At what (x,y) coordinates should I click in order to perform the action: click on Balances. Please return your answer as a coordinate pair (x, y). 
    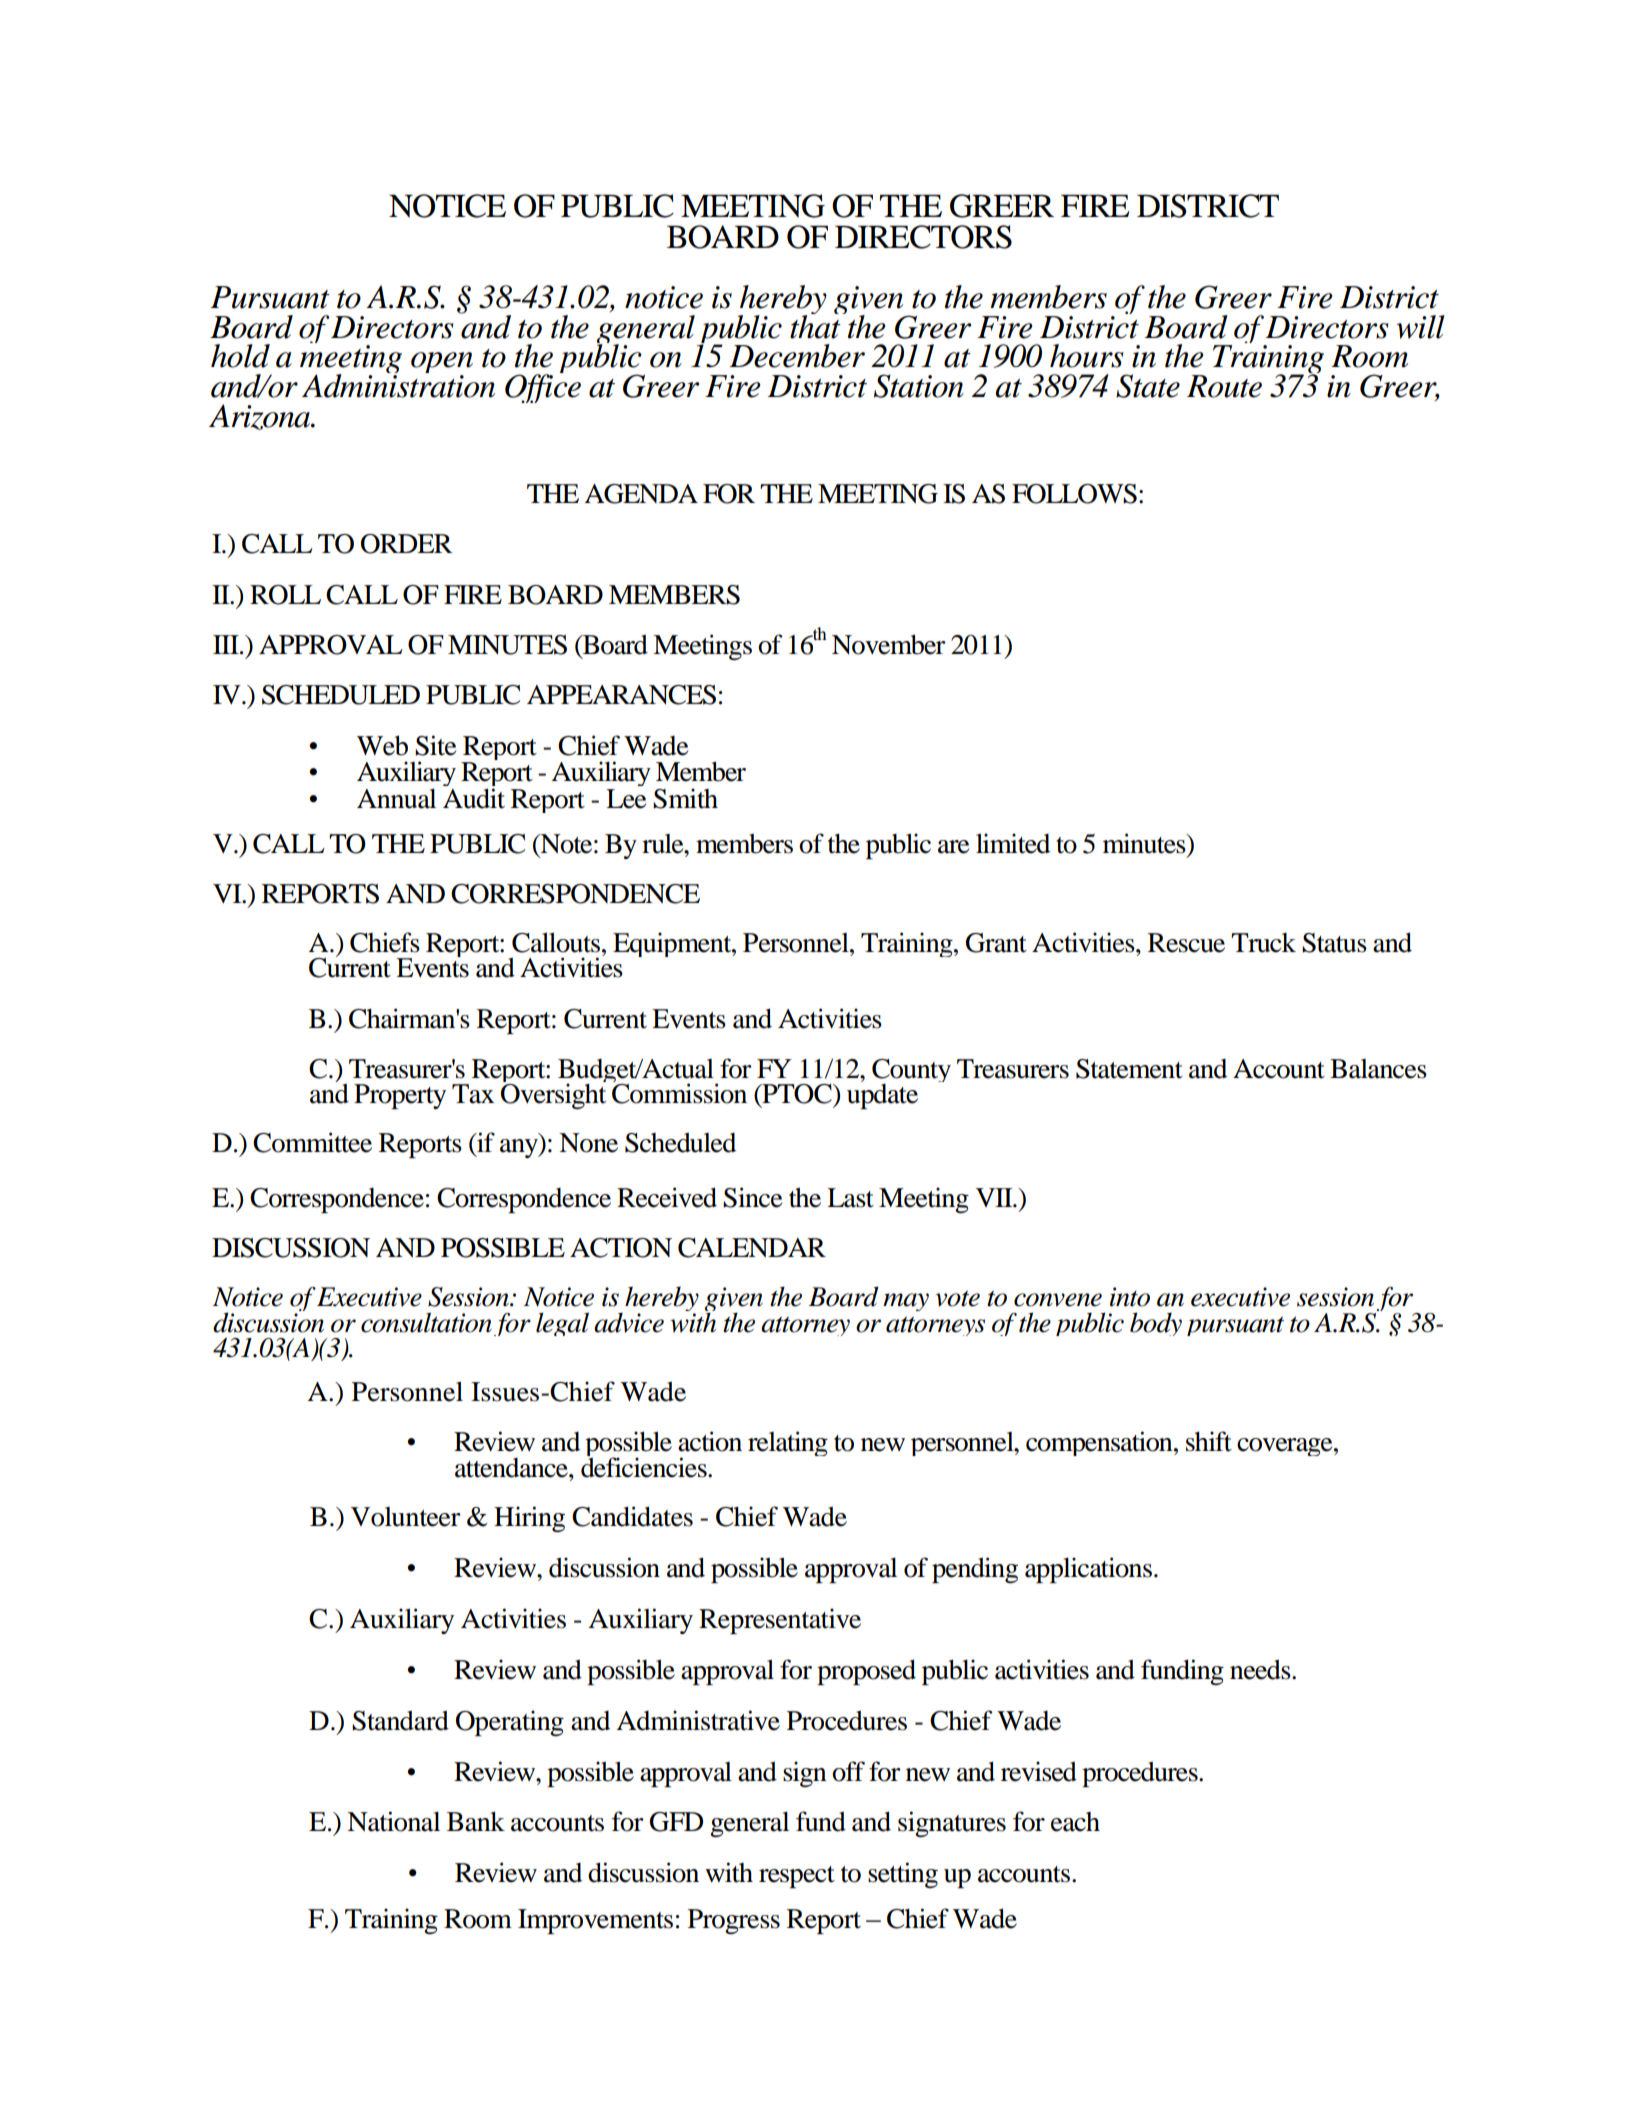
    Looking at the image, I should click on (1378, 1069).
